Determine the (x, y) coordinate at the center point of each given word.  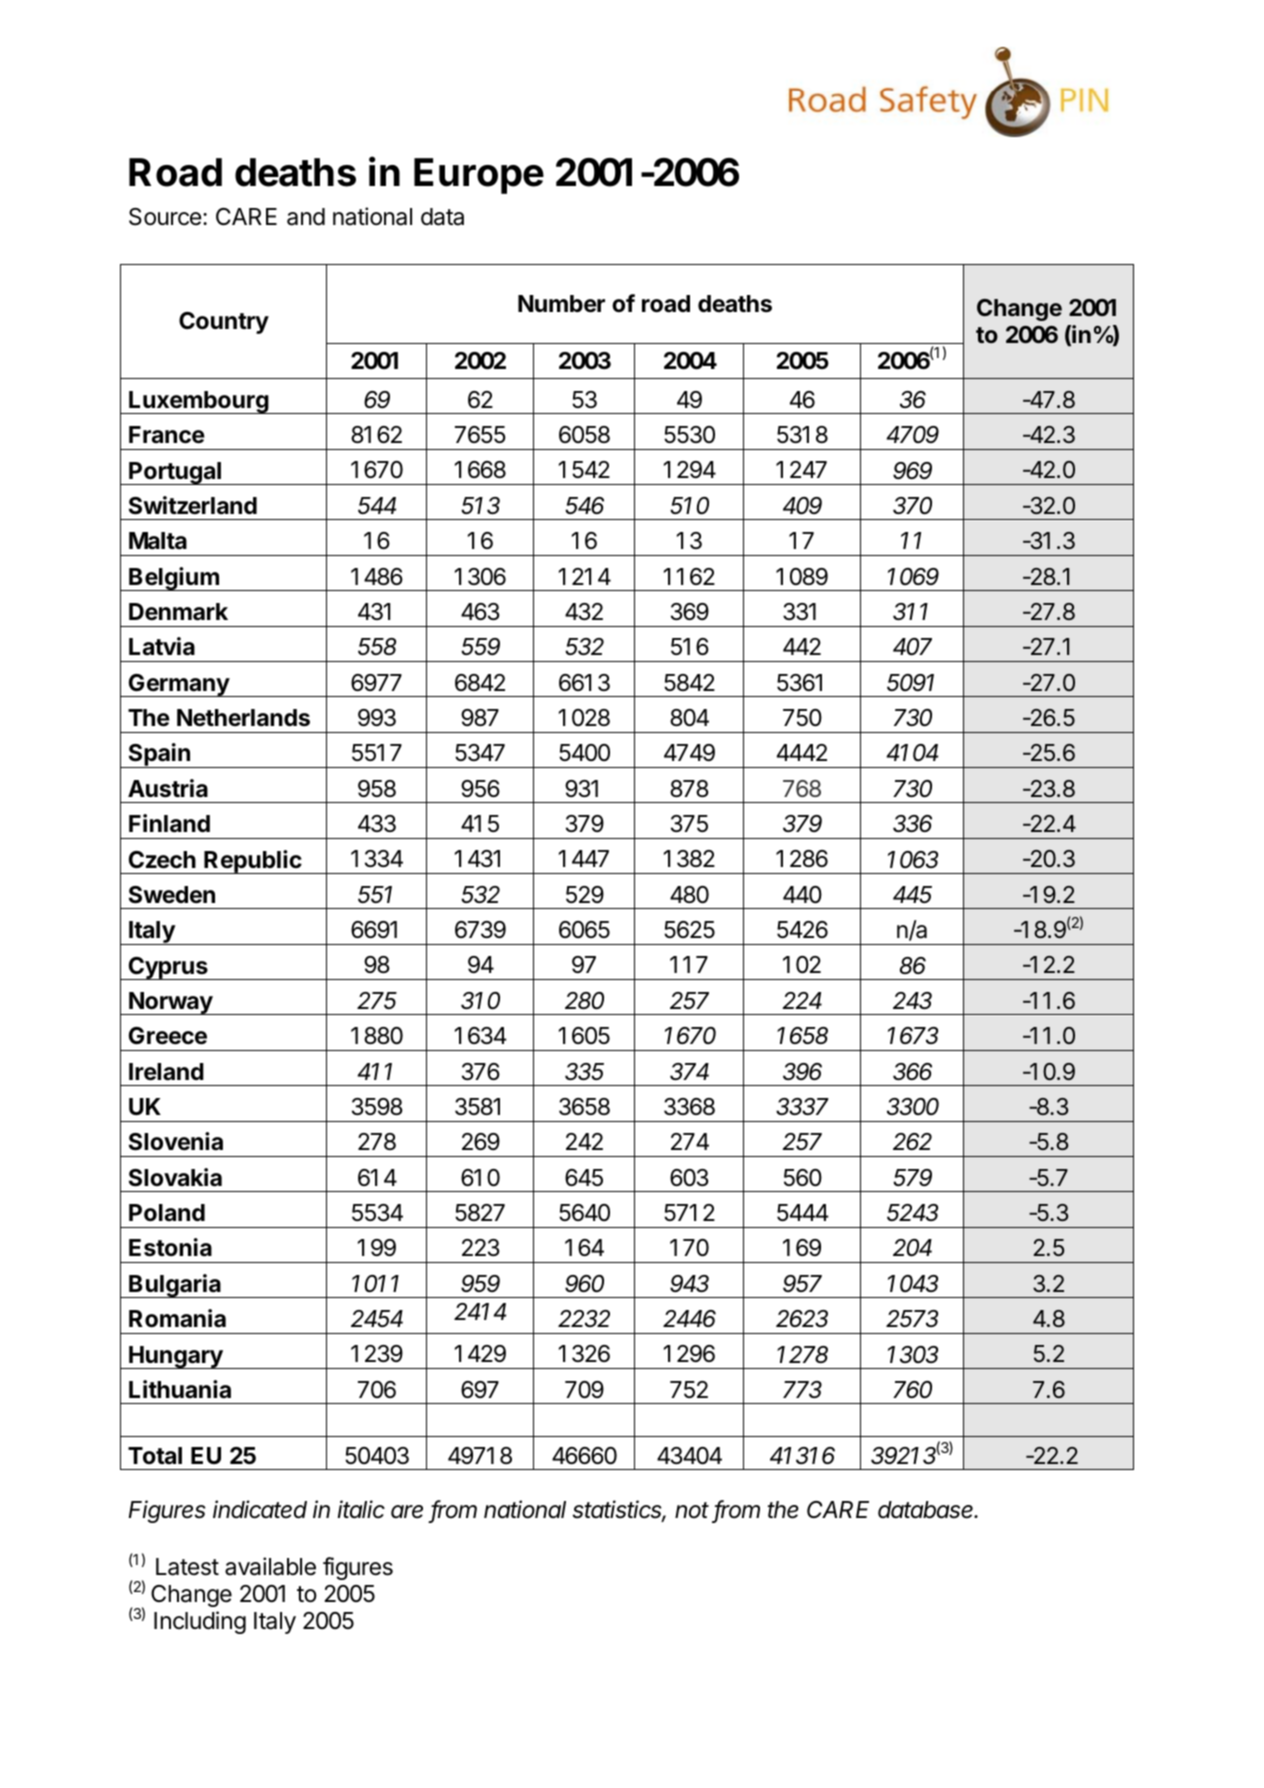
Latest (187, 1567)
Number (561, 304)
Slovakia (175, 1177)
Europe (479, 176)
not (692, 1510)
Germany (178, 685)
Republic (253, 862)
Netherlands (243, 718)
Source (165, 217)
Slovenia (176, 1141)
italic (361, 1509)
